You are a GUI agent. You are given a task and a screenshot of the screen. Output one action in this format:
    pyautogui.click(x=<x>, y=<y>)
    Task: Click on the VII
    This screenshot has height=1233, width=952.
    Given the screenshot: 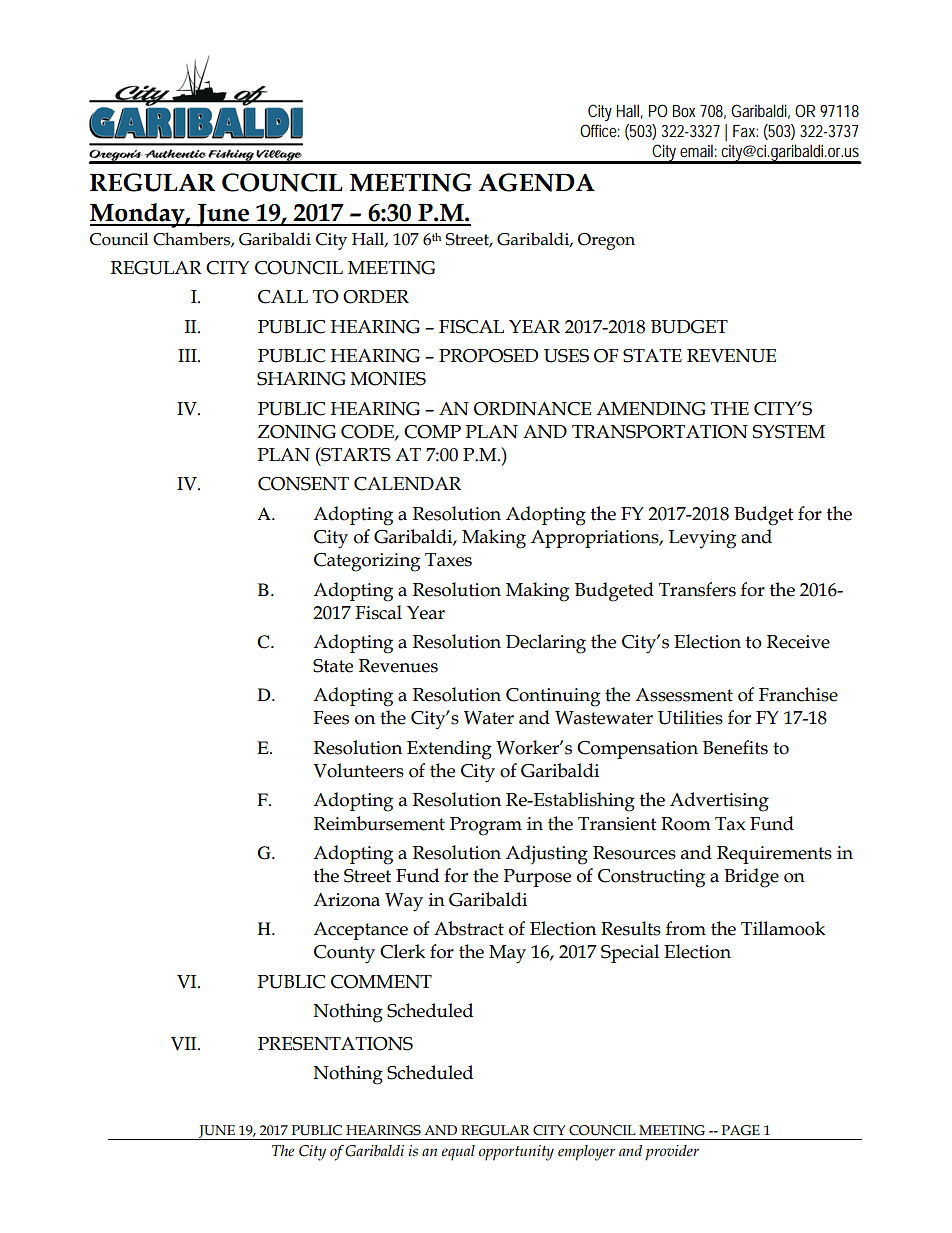 What is the action you would take?
    pyautogui.click(x=185, y=1044)
